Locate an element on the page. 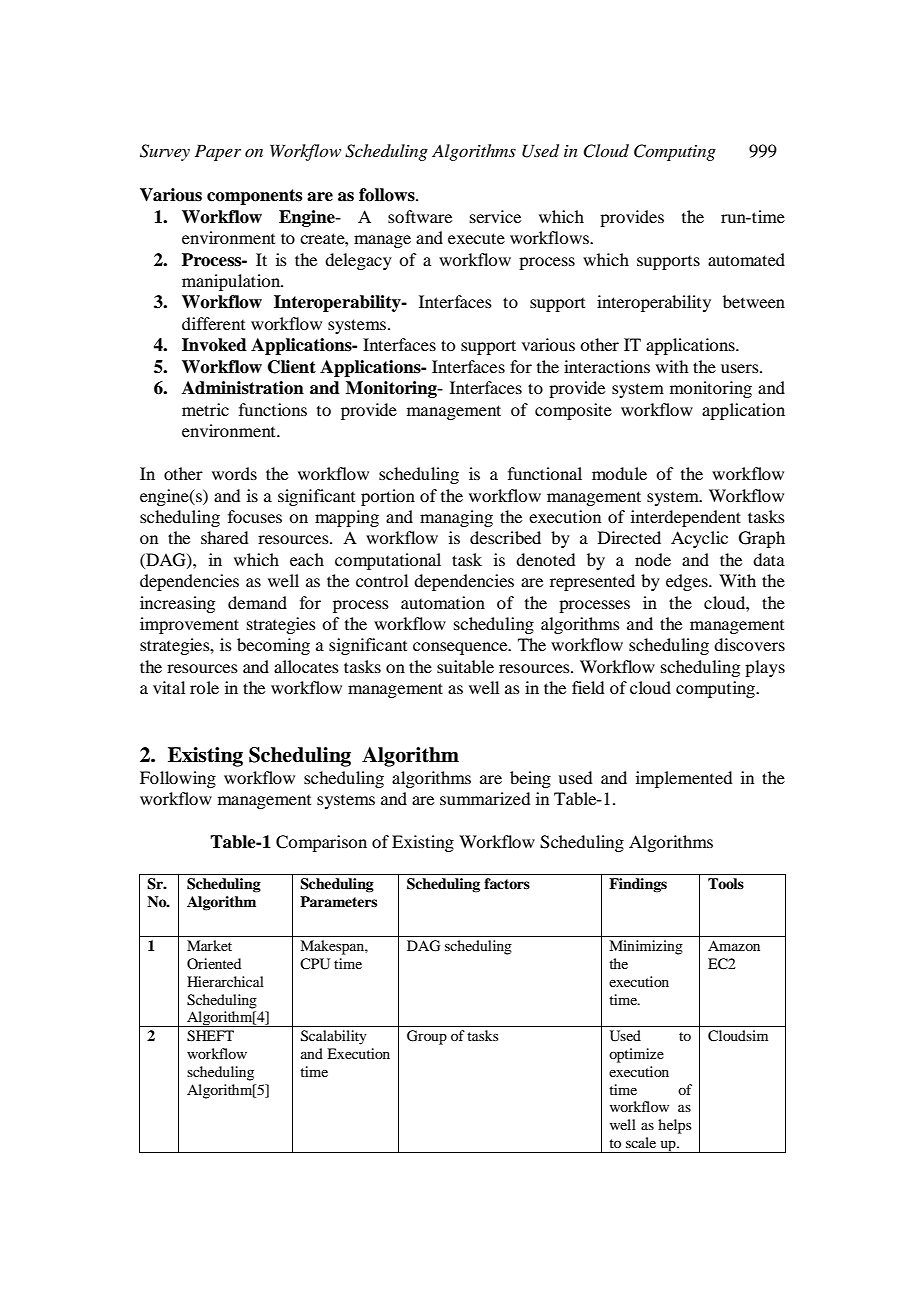 This page has width=924, height=1308. service is located at coordinates (495, 216).
